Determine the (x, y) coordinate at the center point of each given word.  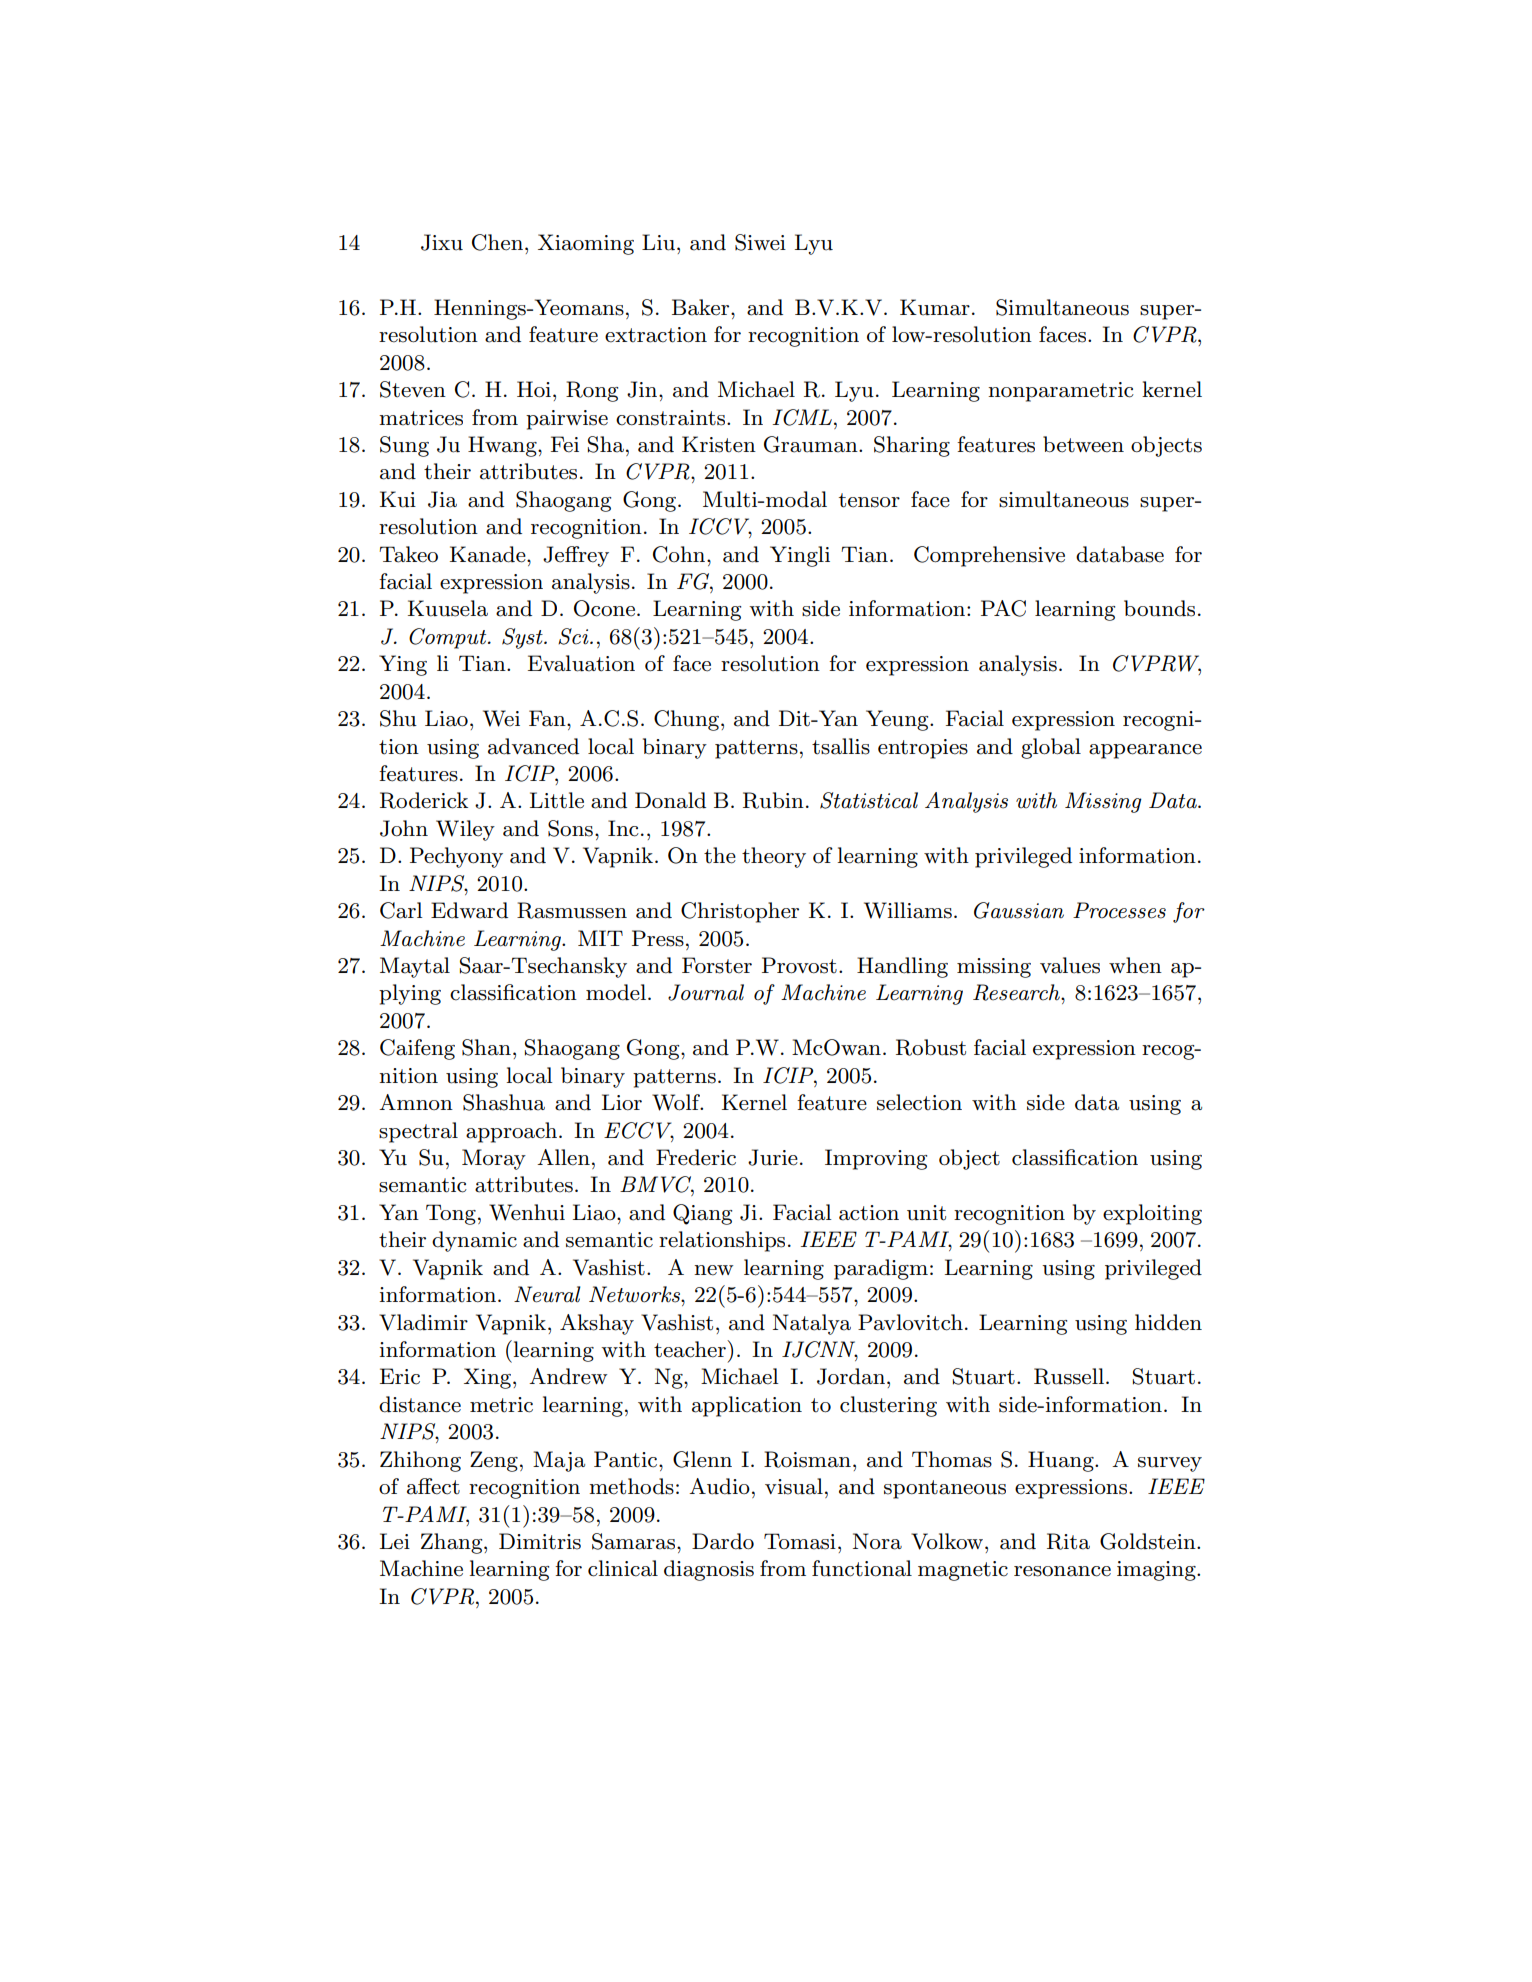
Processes (1119, 910)
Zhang (453, 1543)
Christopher (740, 912)
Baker (702, 307)
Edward (469, 910)
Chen (497, 242)
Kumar (935, 307)
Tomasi (800, 1541)
